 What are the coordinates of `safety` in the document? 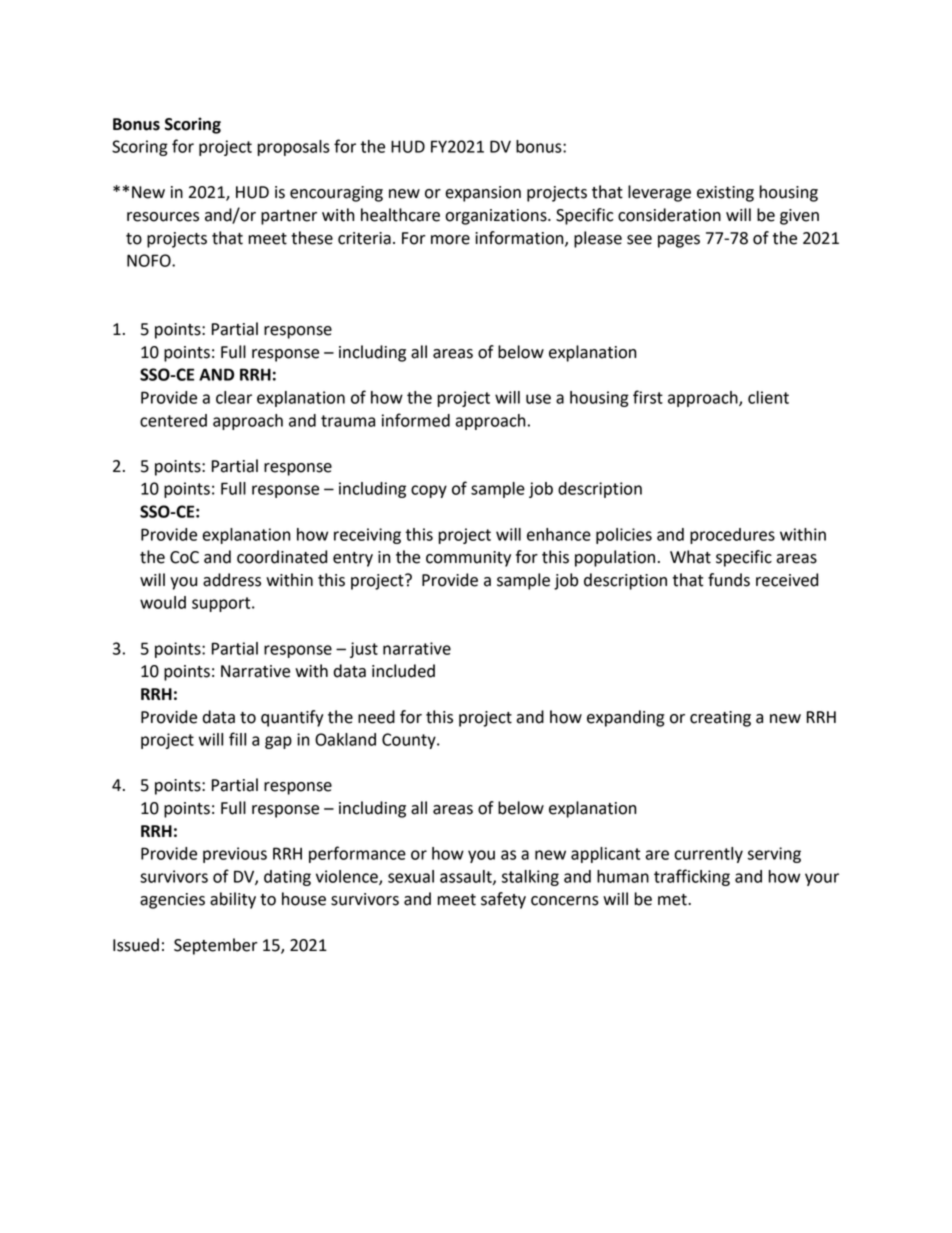 It's located at (503, 900).
